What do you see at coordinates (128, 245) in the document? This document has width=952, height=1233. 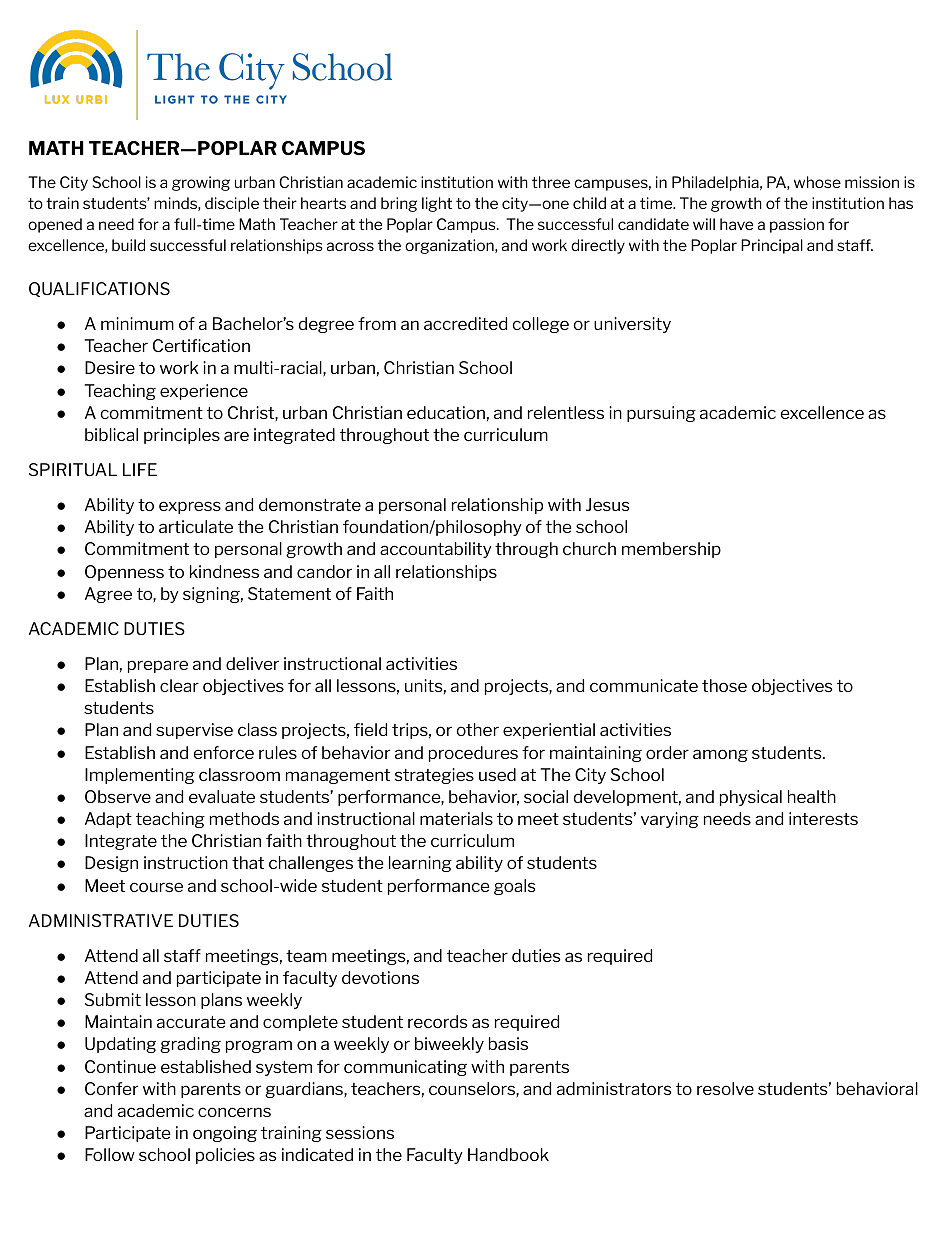 I see `build` at bounding box center [128, 245].
